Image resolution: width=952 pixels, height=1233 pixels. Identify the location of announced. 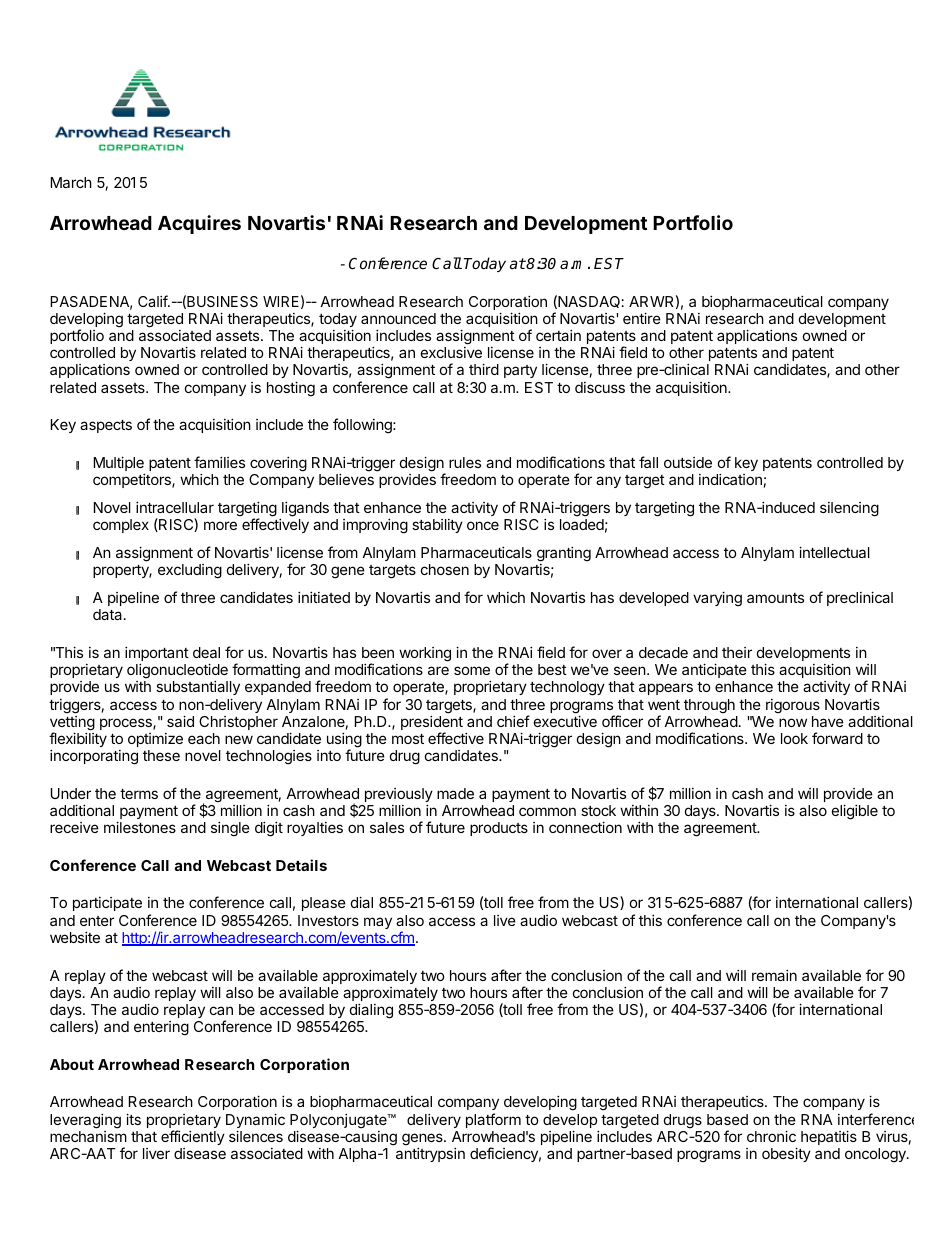
(398, 318).
